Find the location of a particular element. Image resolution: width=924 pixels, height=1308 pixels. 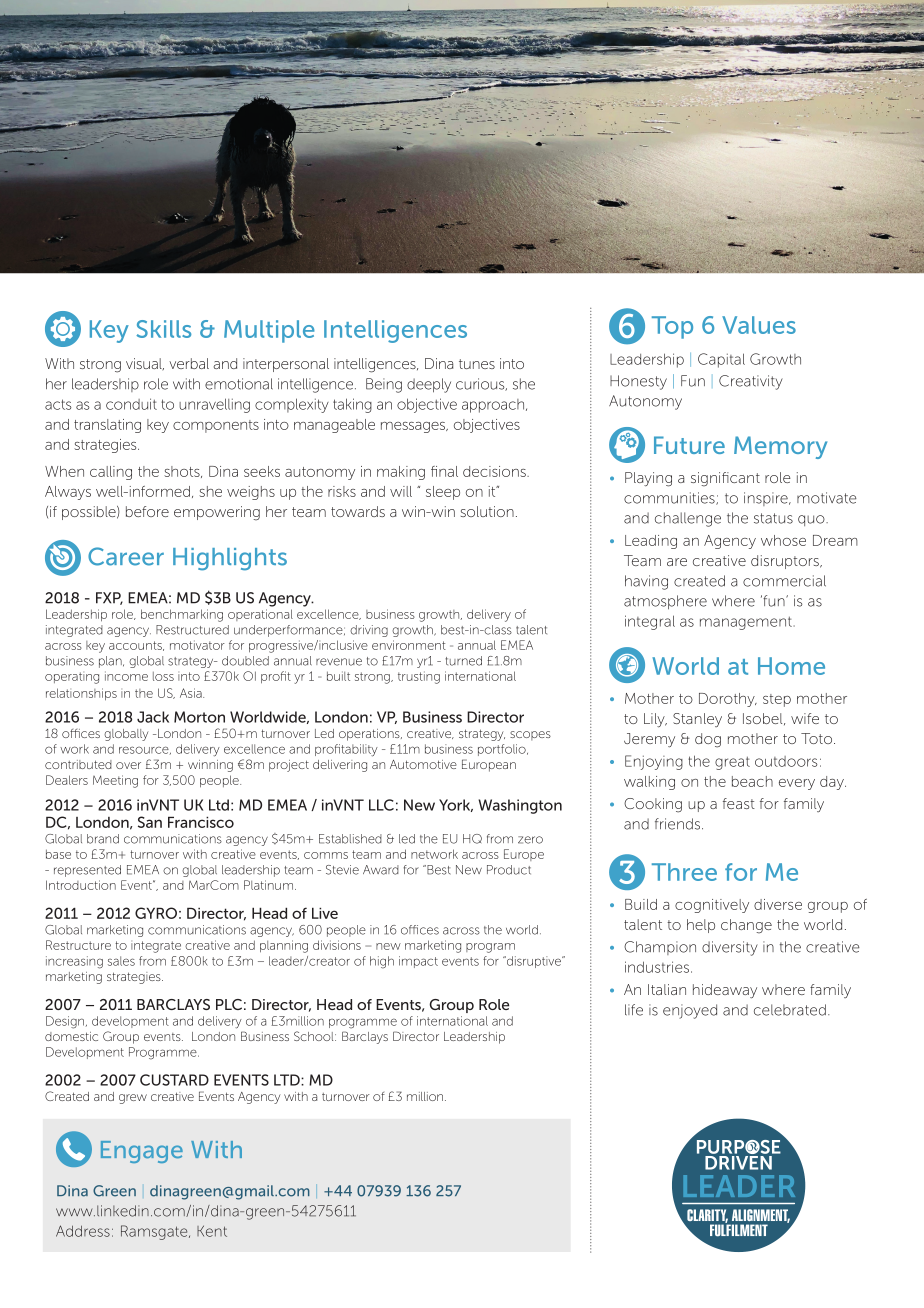

Capital is located at coordinates (721, 360).
